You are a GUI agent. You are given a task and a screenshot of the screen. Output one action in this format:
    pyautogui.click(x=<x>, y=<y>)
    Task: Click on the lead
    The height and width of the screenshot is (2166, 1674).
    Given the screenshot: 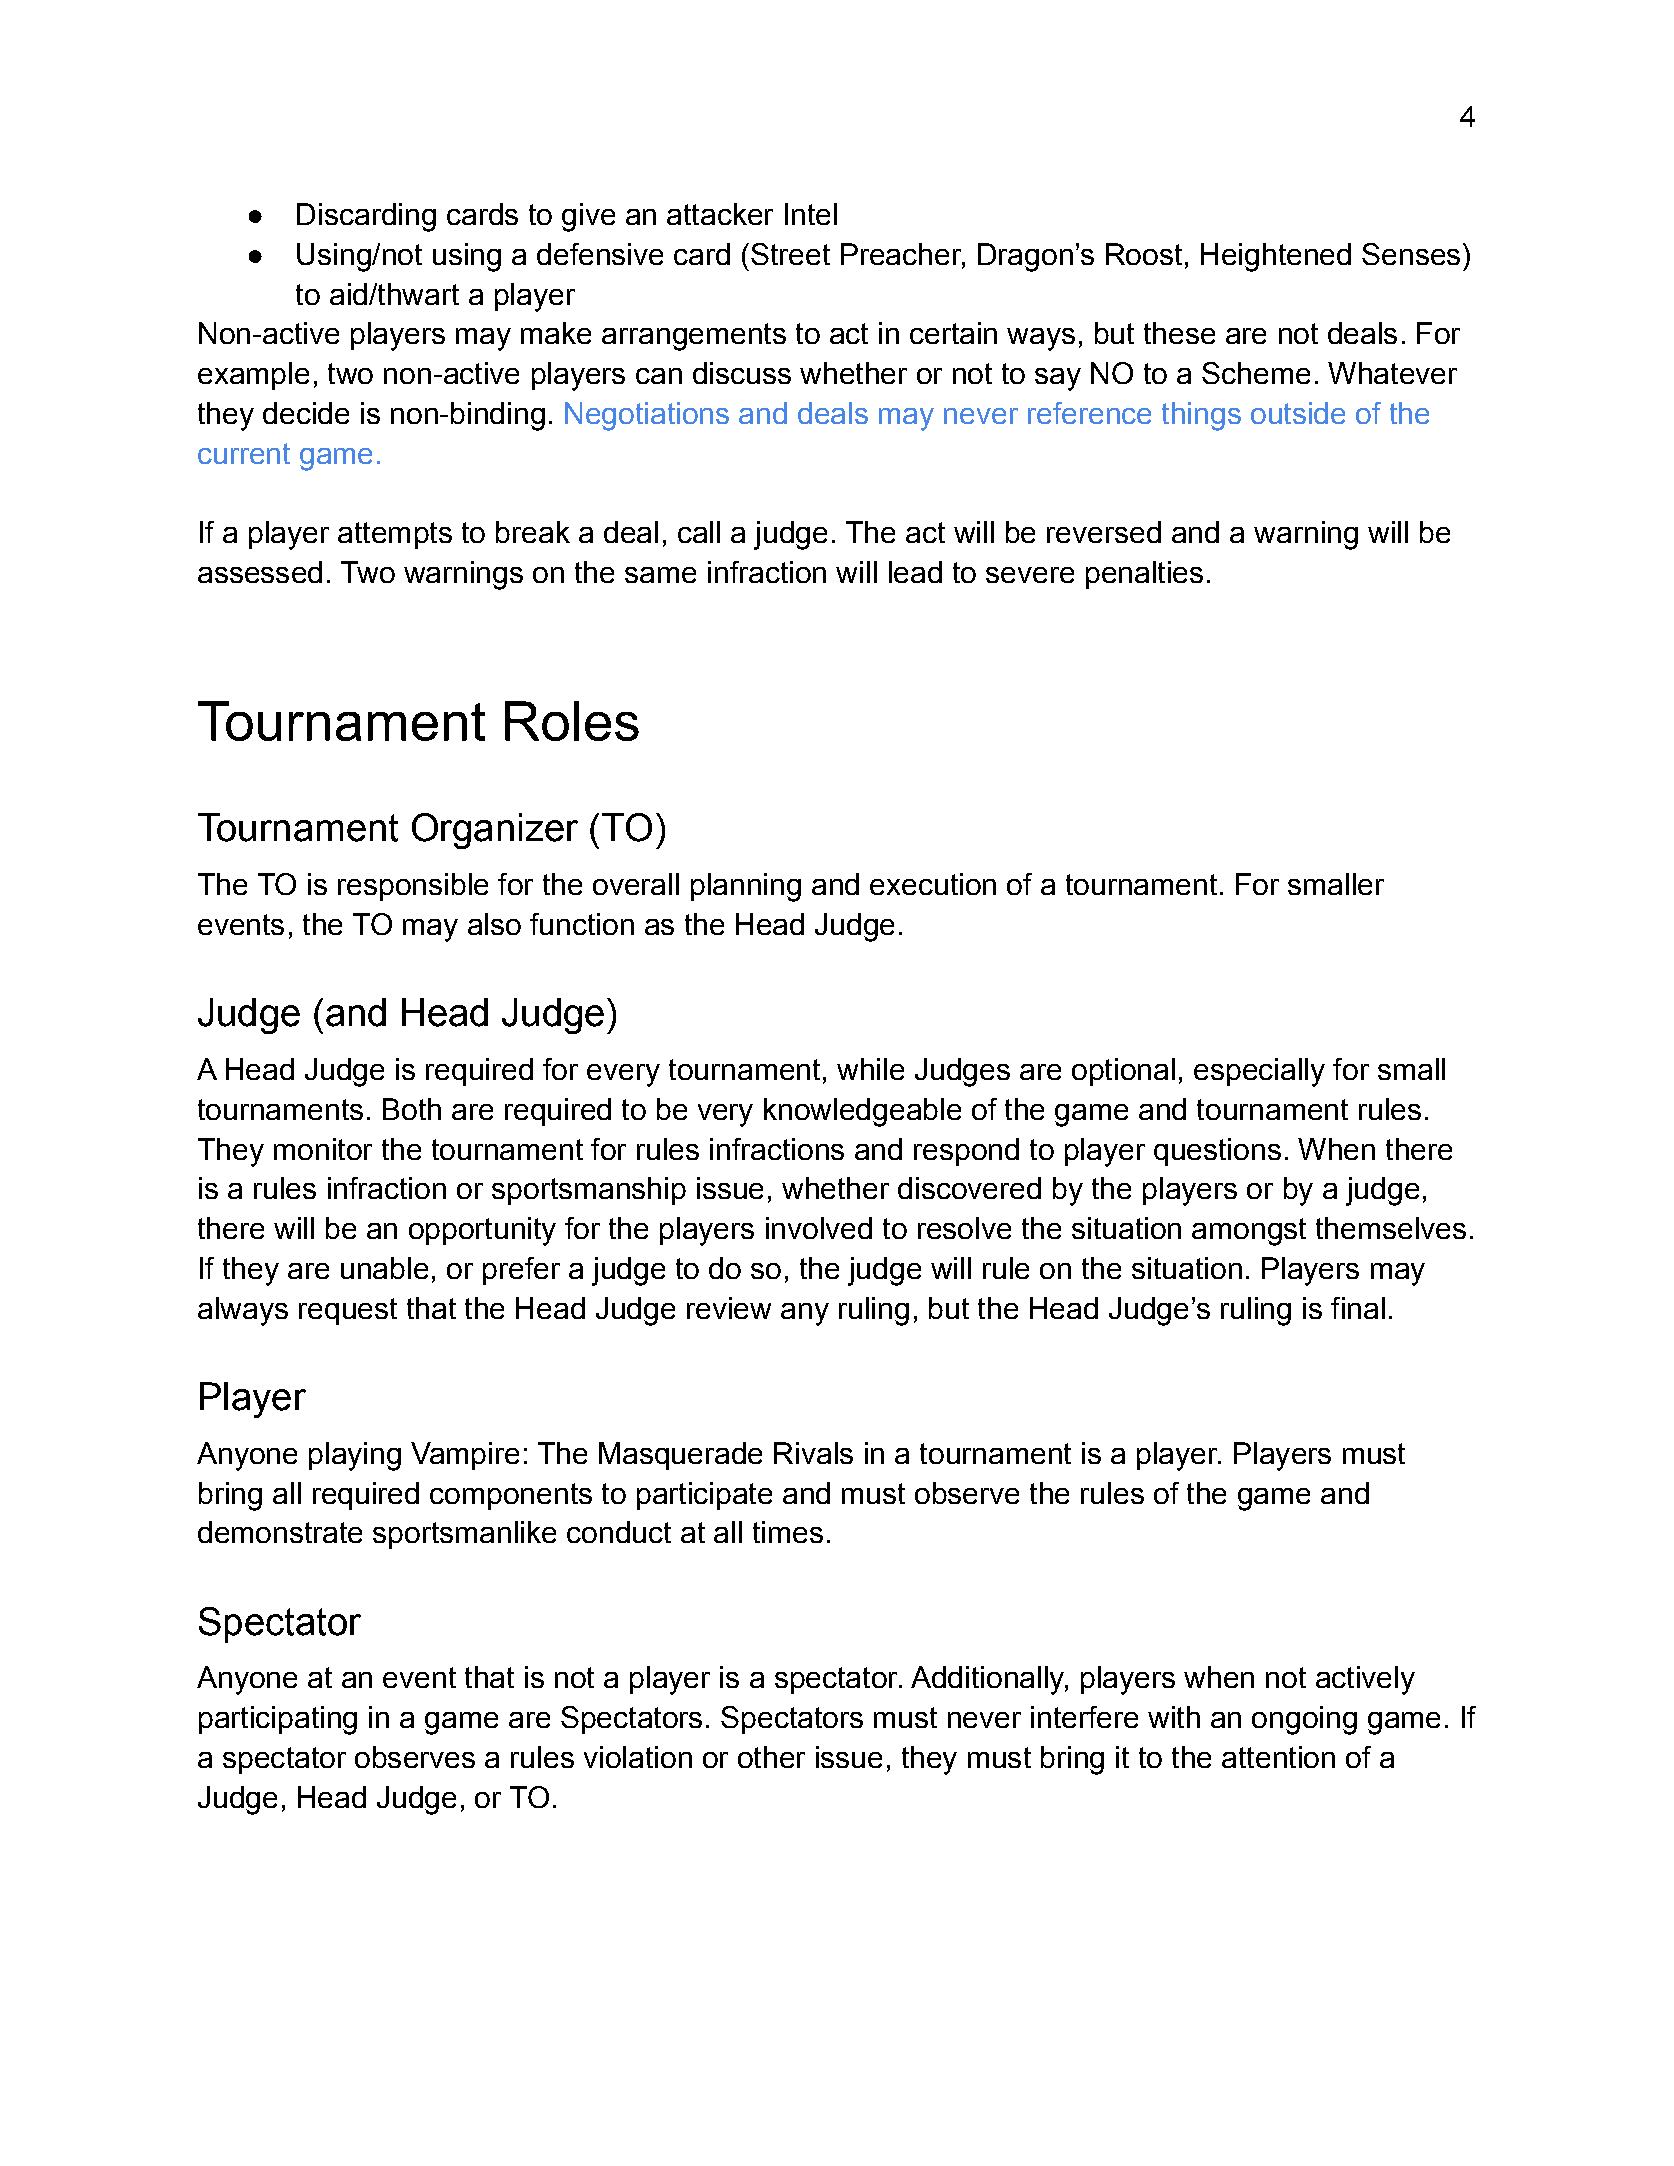 What is the action you would take?
    pyautogui.click(x=915, y=572)
